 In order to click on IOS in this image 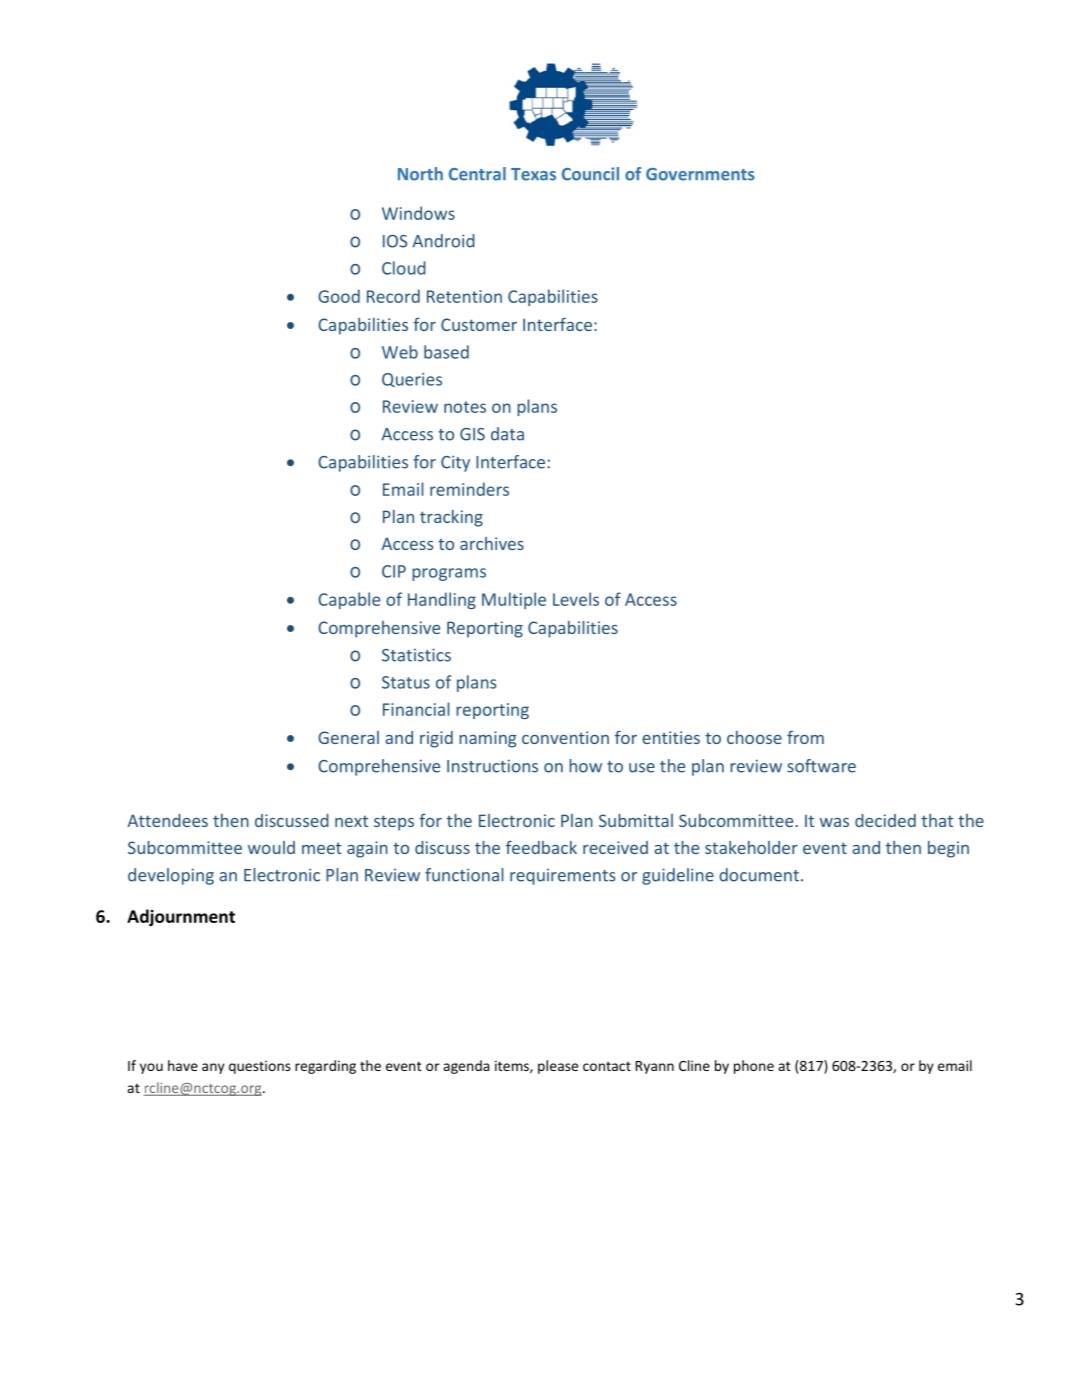, I will do `click(395, 241)`.
